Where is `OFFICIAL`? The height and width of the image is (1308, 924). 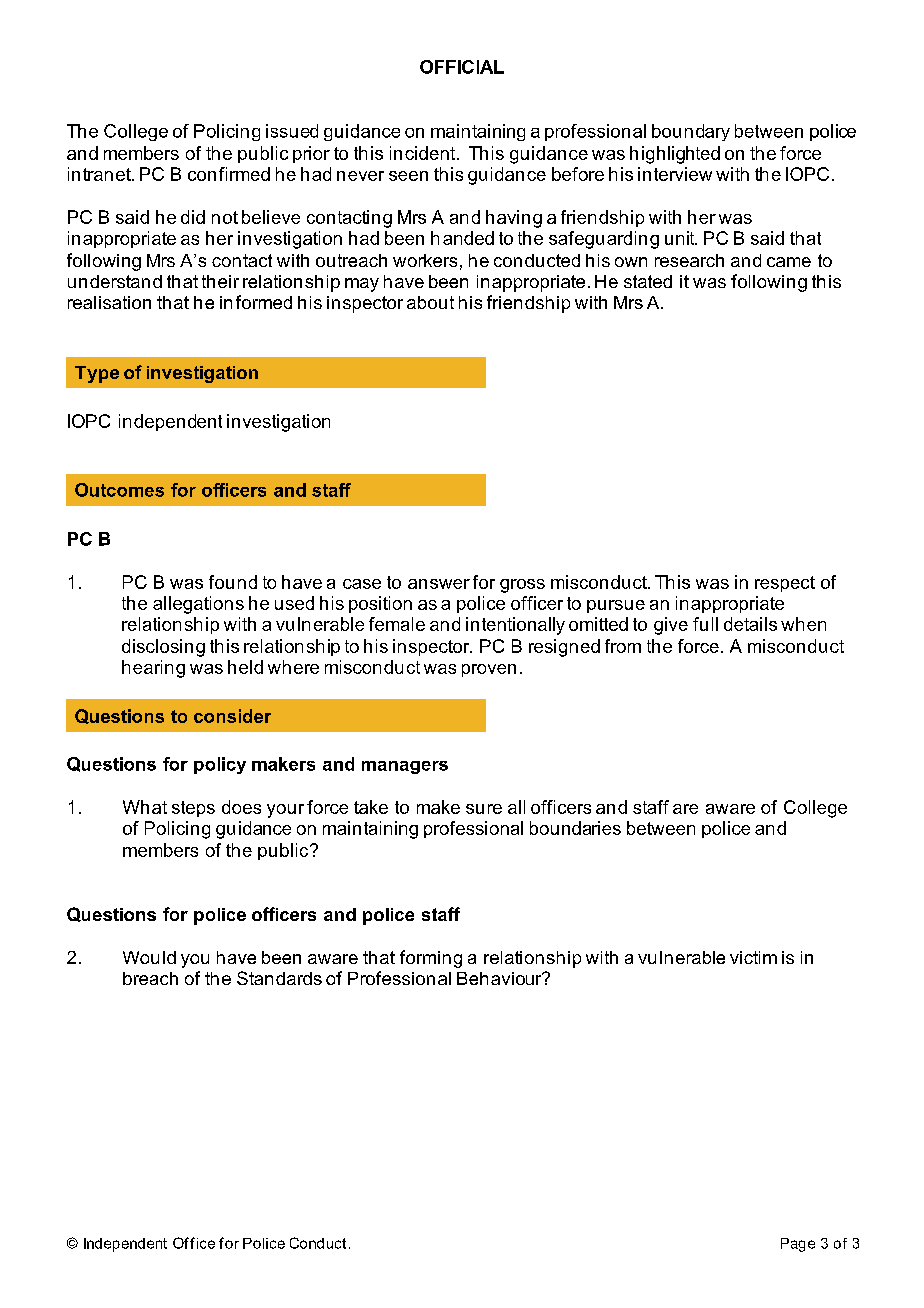 OFFICIAL is located at coordinates (462, 67).
